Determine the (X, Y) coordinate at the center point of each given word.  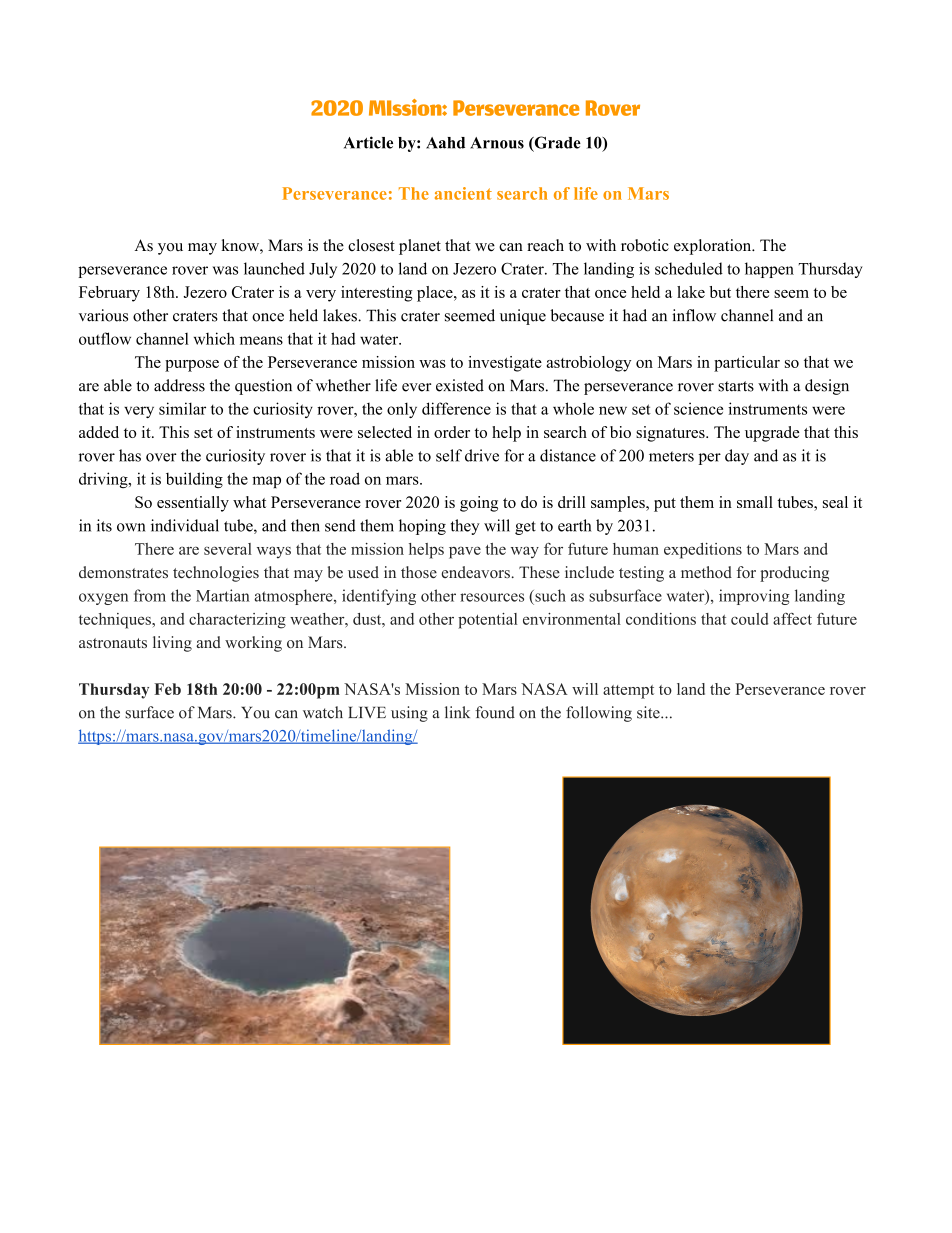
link (457, 712)
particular (747, 364)
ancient (463, 193)
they (465, 527)
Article (368, 142)
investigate (505, 364)
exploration (714, 247)
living (172, 644)
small (755, 502)
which (214, 338)
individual (185, 525)
